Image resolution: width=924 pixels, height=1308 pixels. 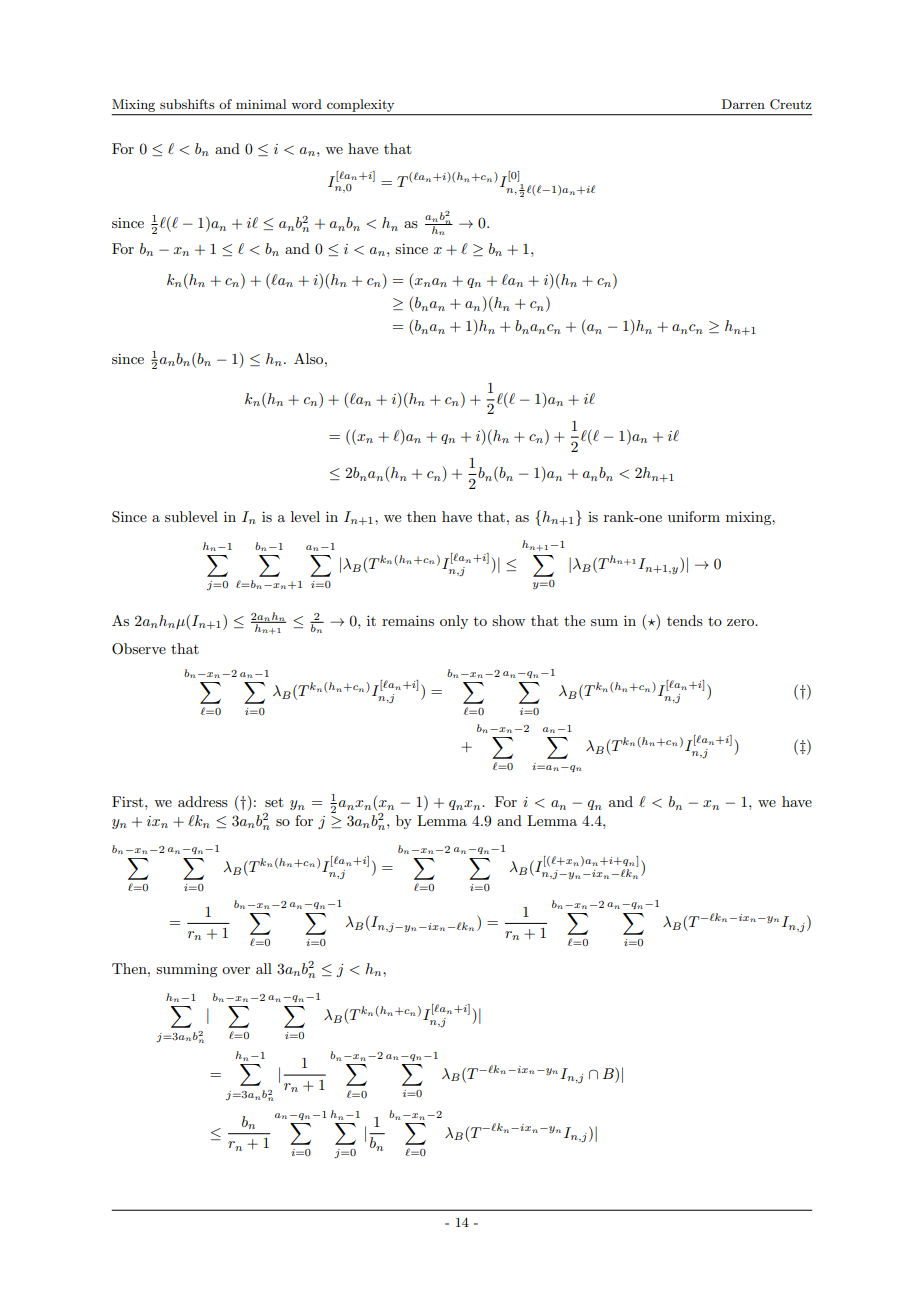 I want to click on minimal, so click(x=261, y=104).
